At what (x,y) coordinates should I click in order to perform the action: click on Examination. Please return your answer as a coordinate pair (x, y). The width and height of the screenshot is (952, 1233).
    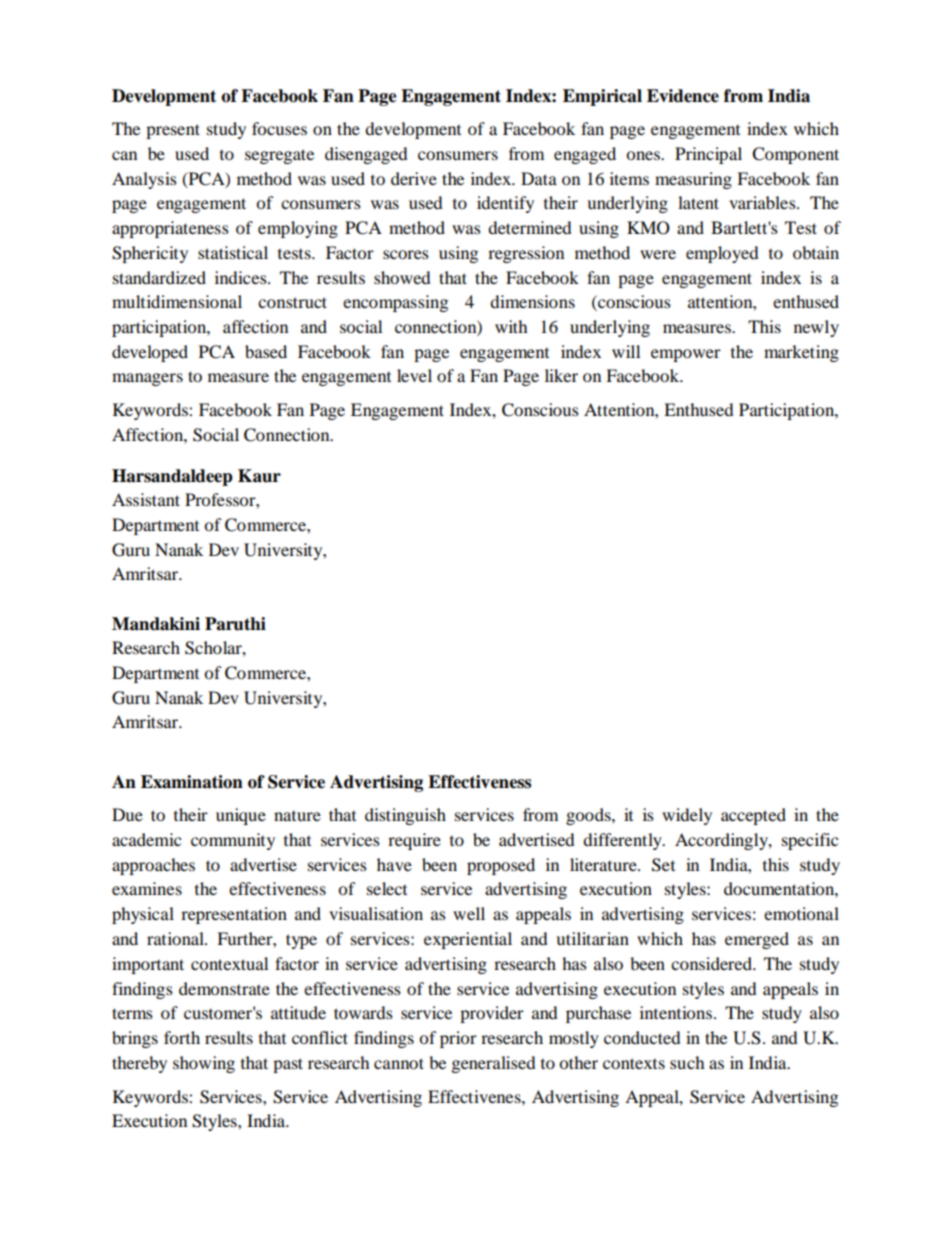
    Looking at the image, I should click on (192, 782).
